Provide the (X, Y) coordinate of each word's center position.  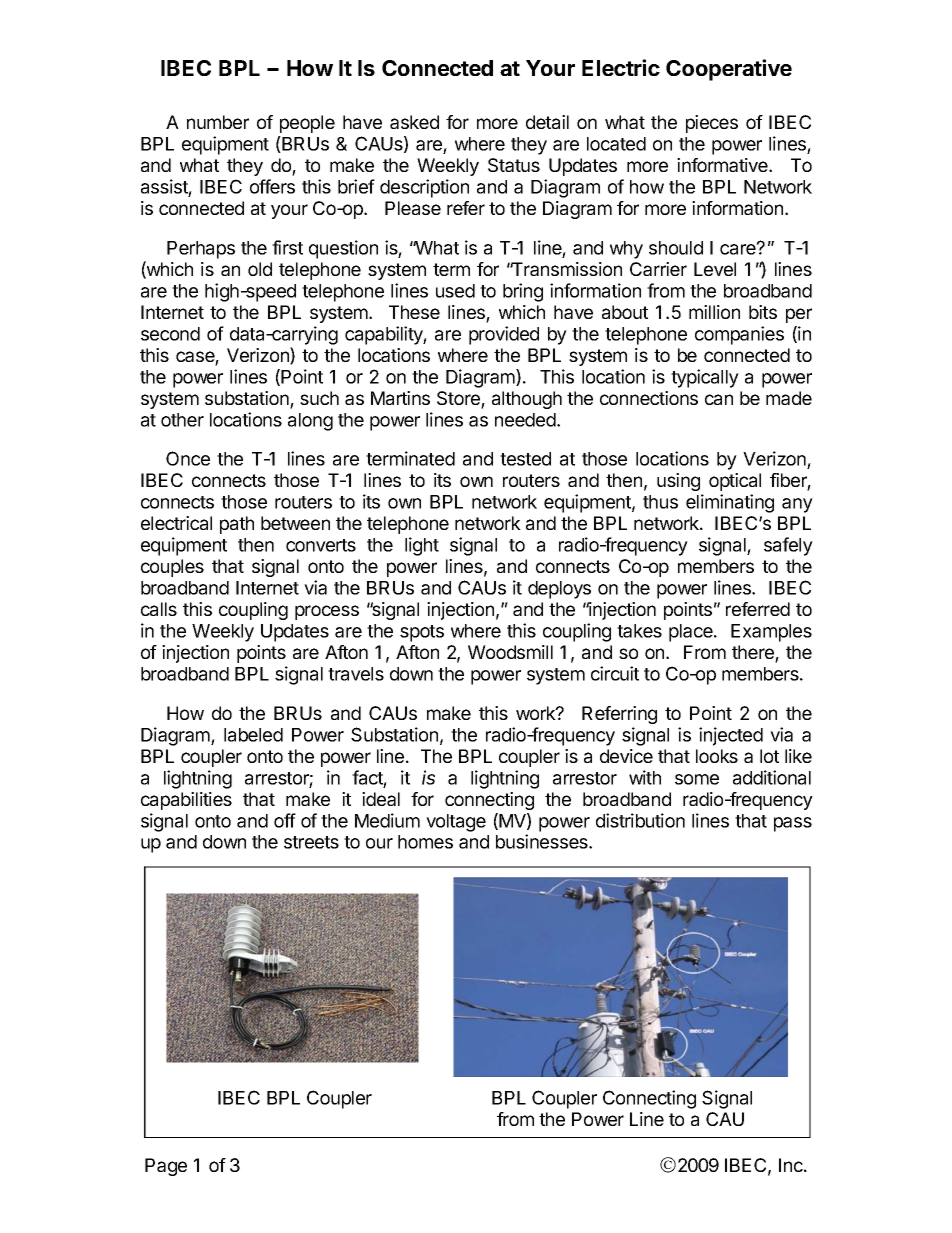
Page (166, 1167)
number (218, 122)
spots (422, 633)
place (692, 633)
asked (414, 122)
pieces (712, 124)
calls (159, 609)
